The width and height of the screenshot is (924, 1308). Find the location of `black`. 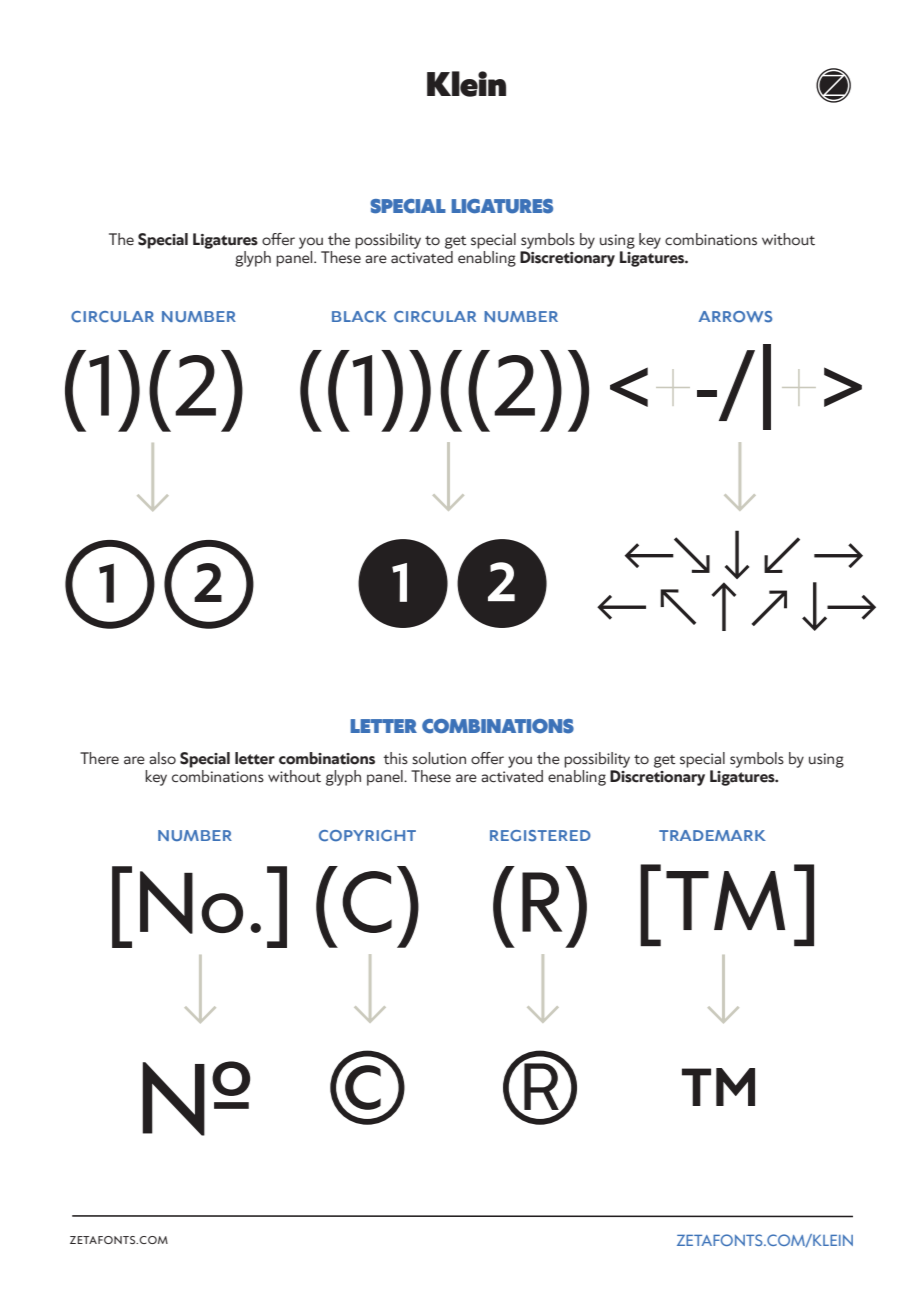

black is located at coordinates (359, 317).
